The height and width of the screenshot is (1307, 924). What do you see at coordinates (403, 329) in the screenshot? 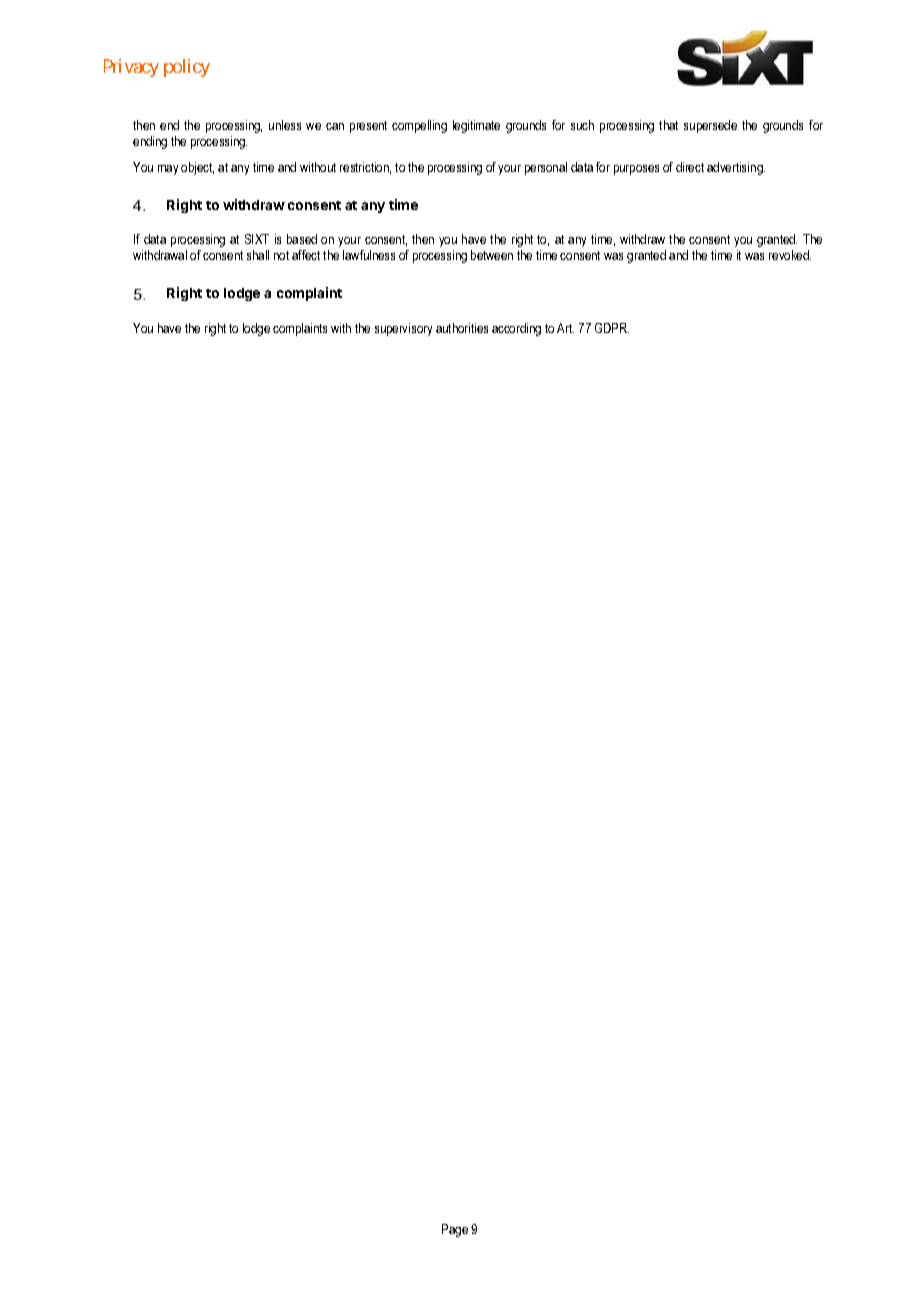
I see `supervisory` at bounding box center [403, 329].
